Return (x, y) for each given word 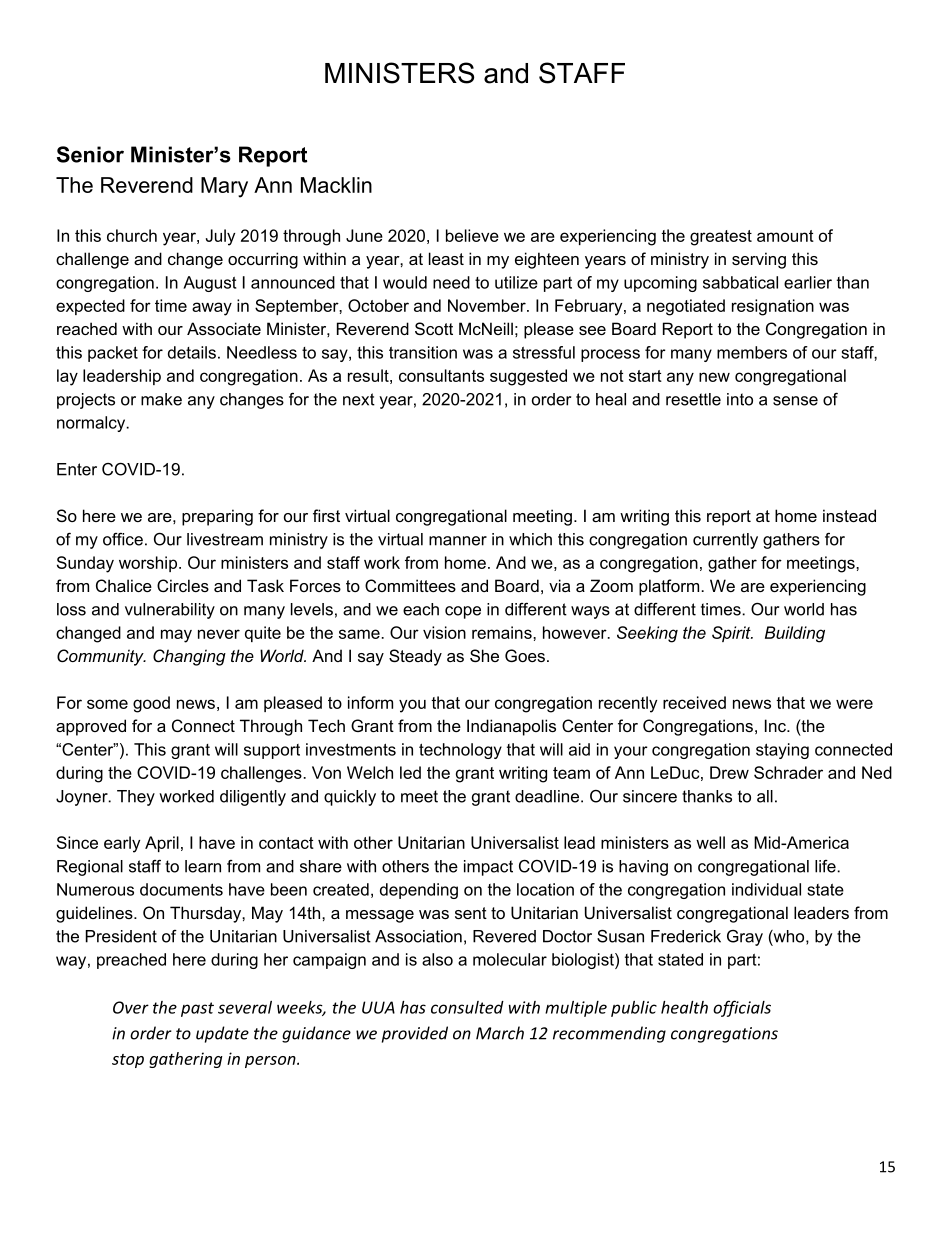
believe (472, 235)
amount (785, 236)
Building (795, 634)
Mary (224, 187)
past (197, 1009)
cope (463, 612)
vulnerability (170, 611)
